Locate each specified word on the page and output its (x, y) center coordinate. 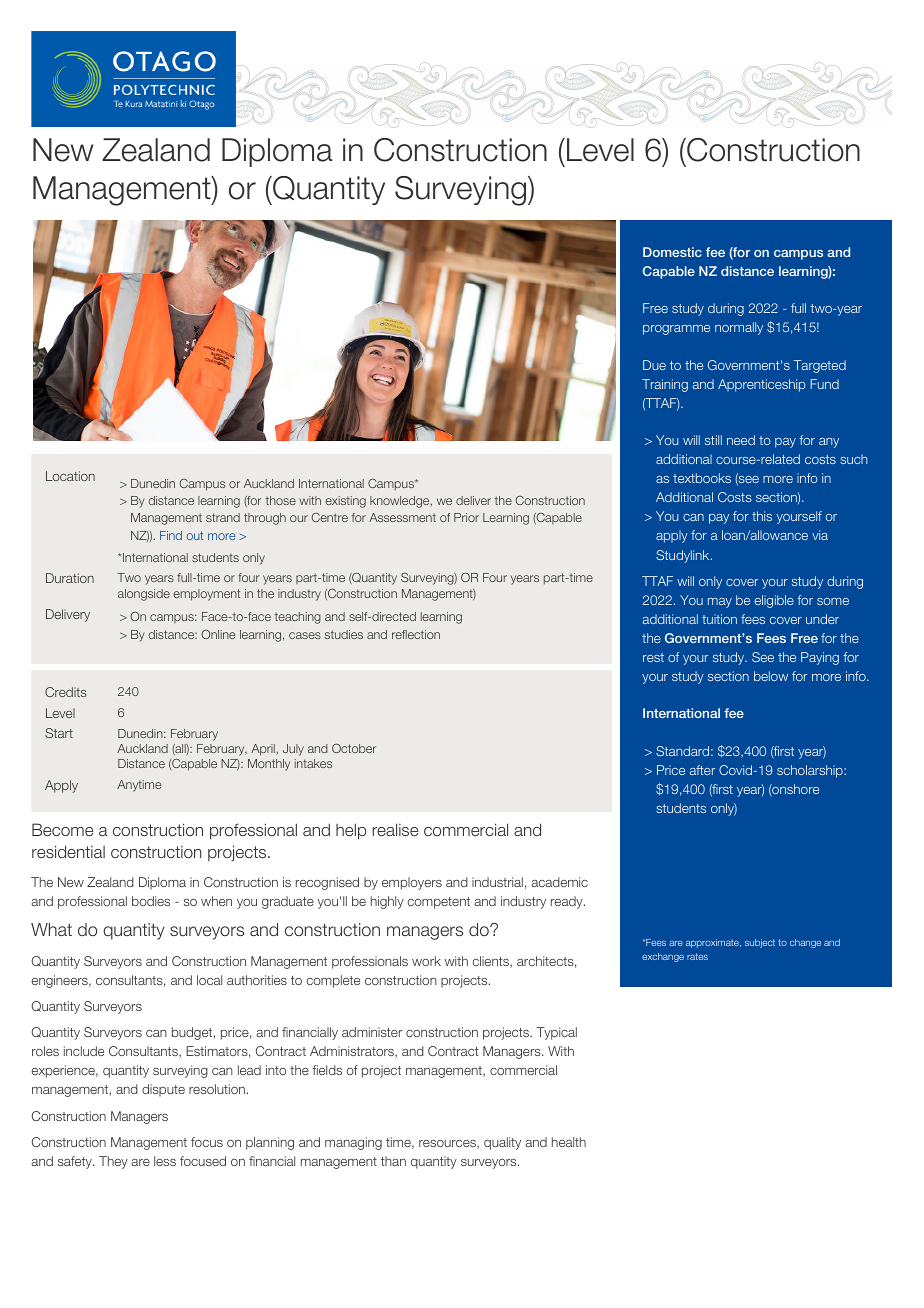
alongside (144, 595)
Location (70, 476)
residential (68, 851)
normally (739, 328)
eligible (774, 601)
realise (395, 829)
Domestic (672, 252)
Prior (466, 517)
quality (502, 1143)
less (165, 1161)
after (702, 770)
